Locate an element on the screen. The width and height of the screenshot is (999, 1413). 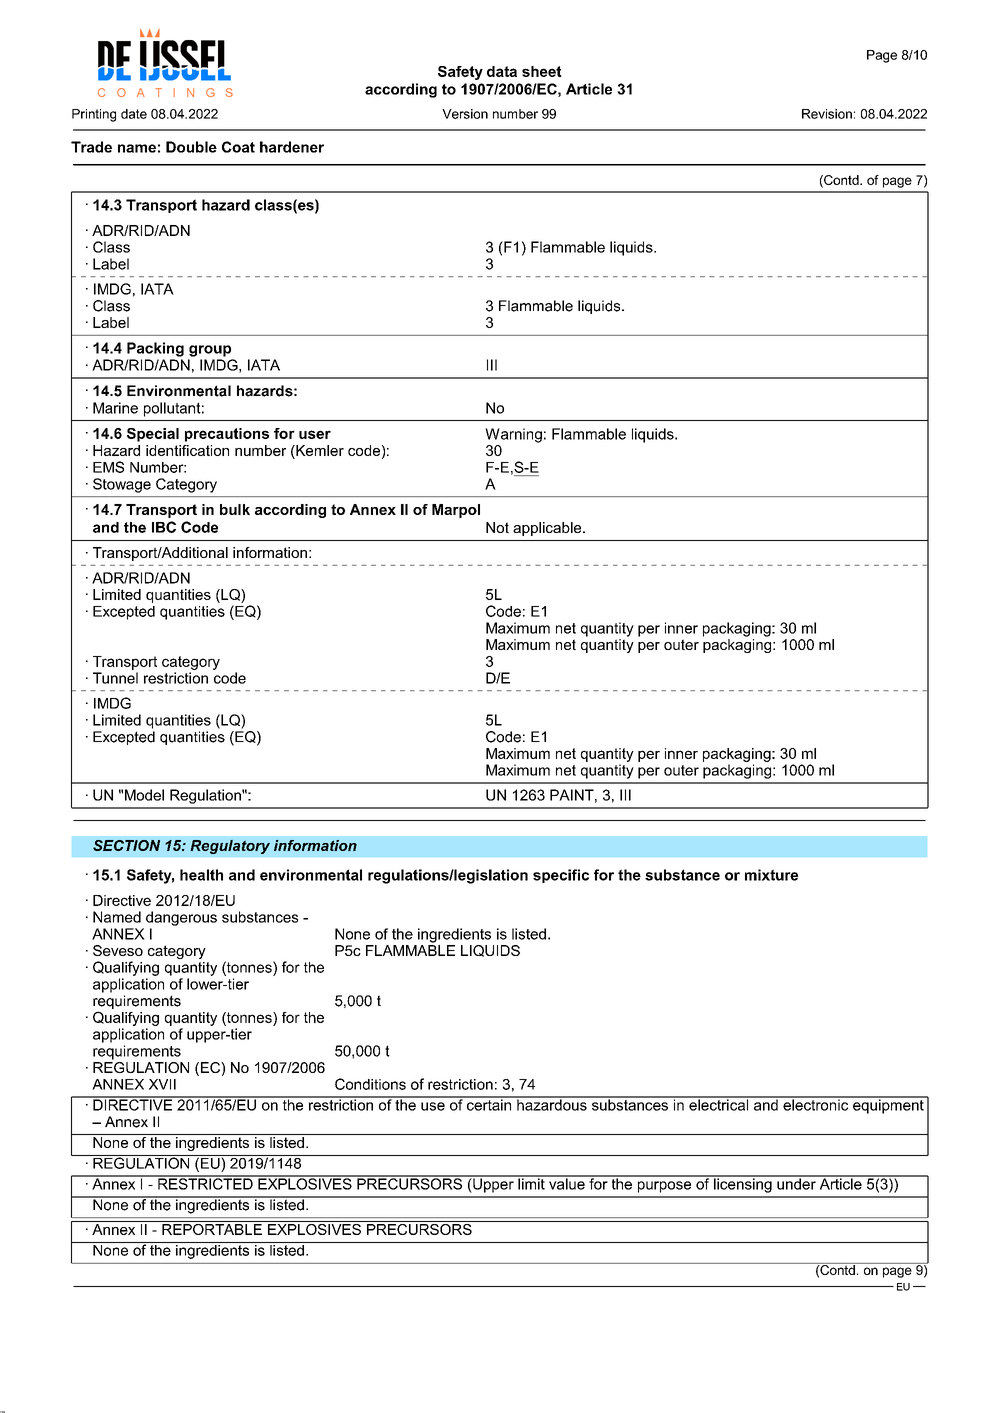
date is located at coordinates (134, 114).
